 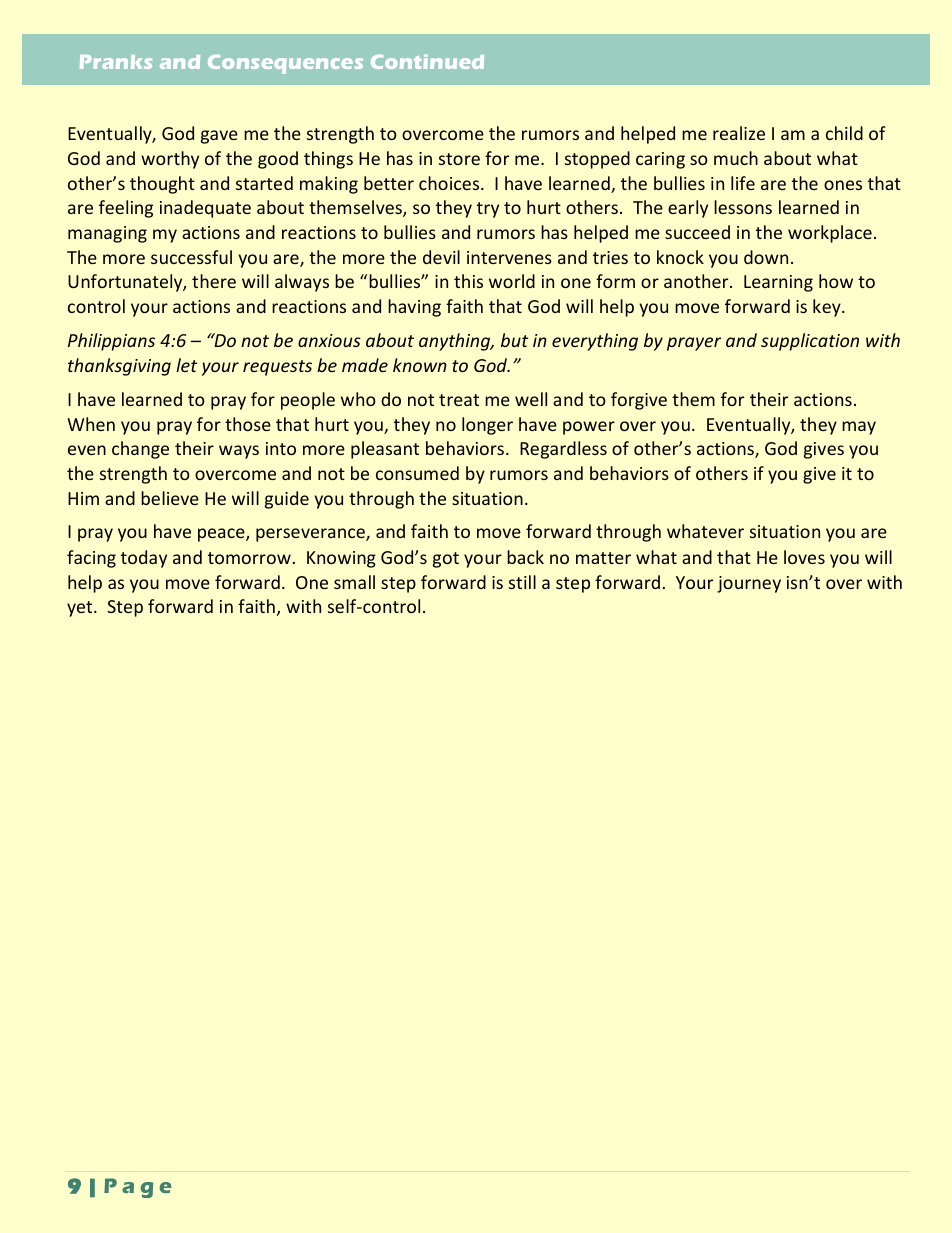 I want to click on today, so click(x=144, y=559).
